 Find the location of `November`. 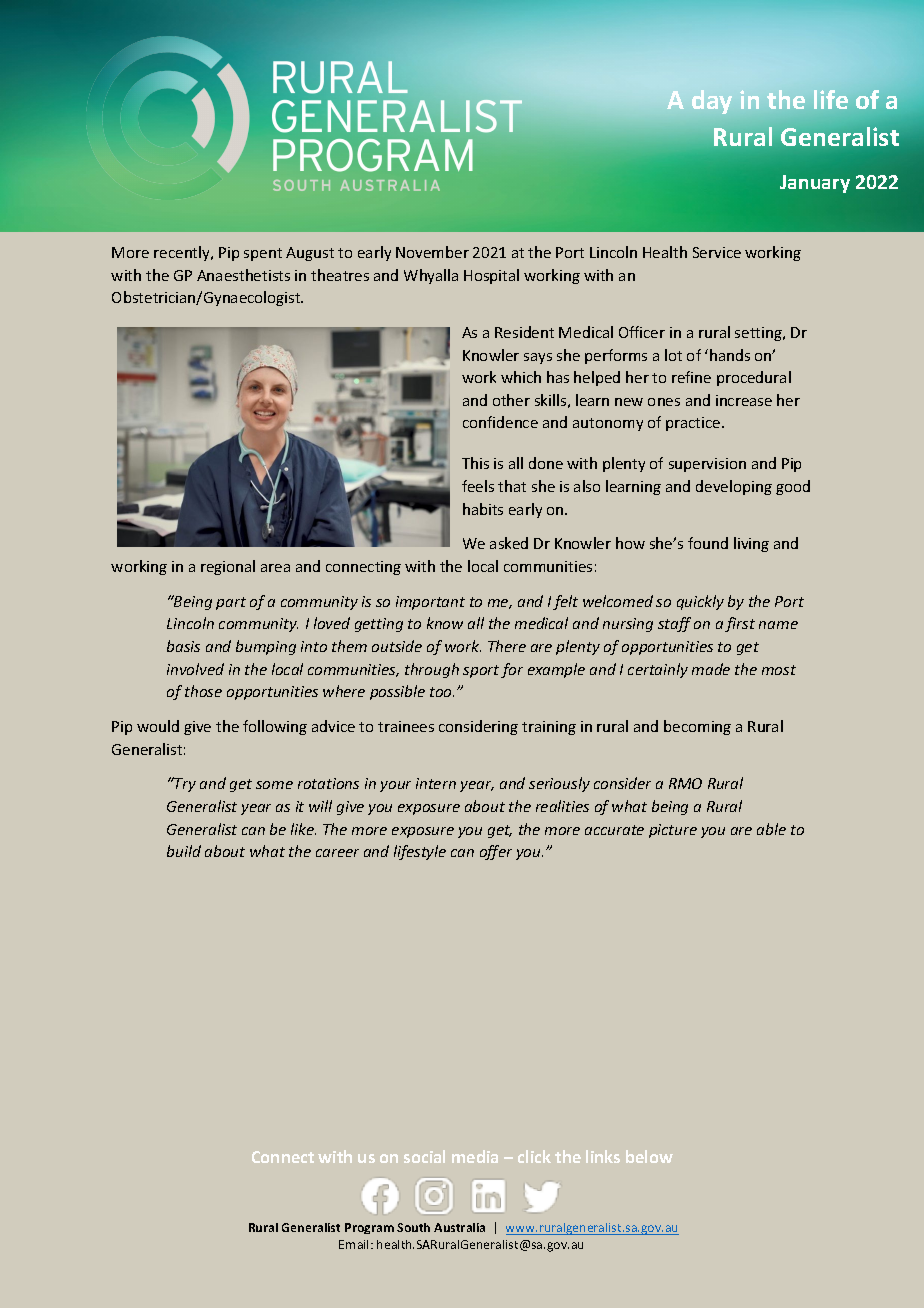

November is located at coordinates (432, 252).
